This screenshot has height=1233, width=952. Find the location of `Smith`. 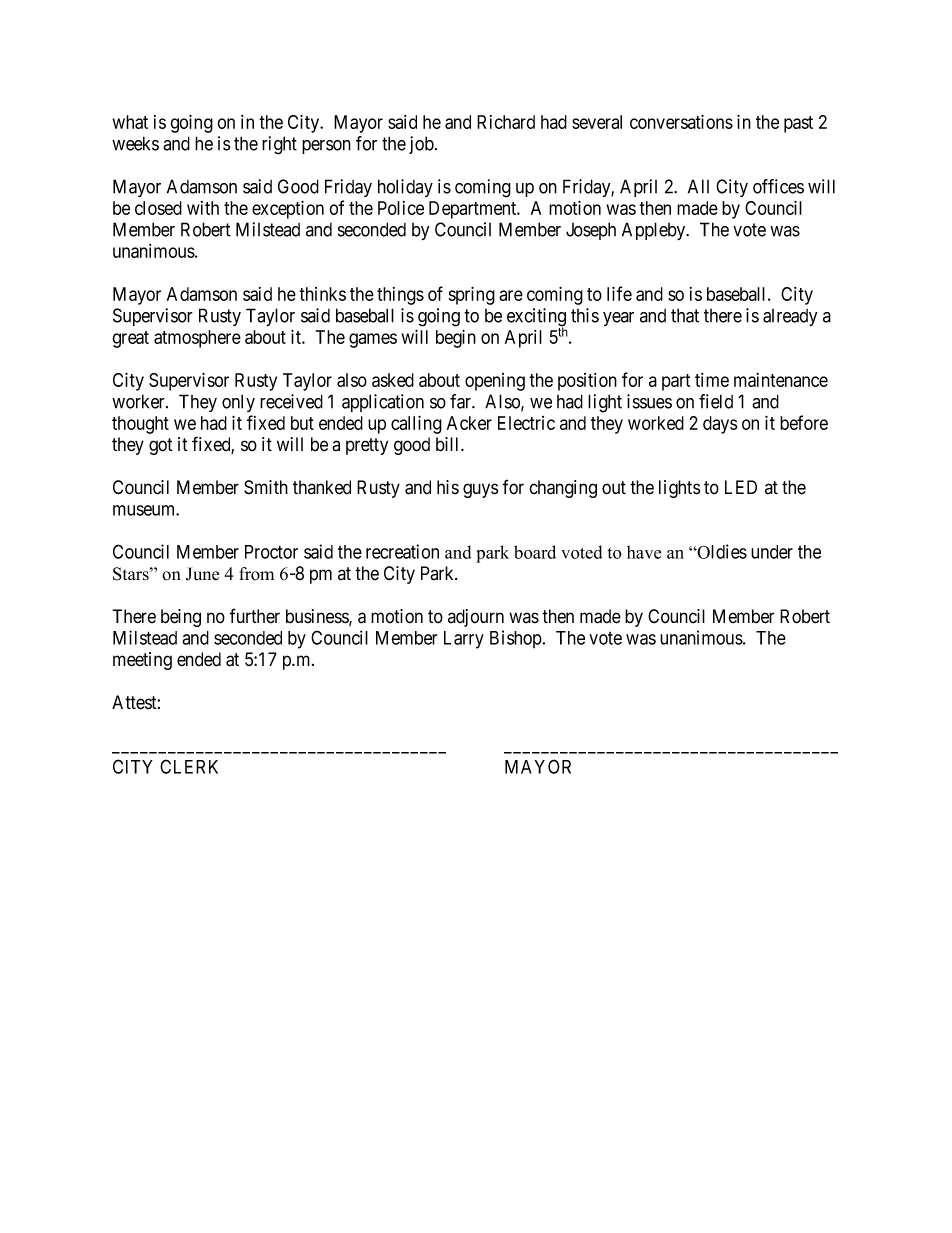

Smith is located at coordinates (266, 487).
